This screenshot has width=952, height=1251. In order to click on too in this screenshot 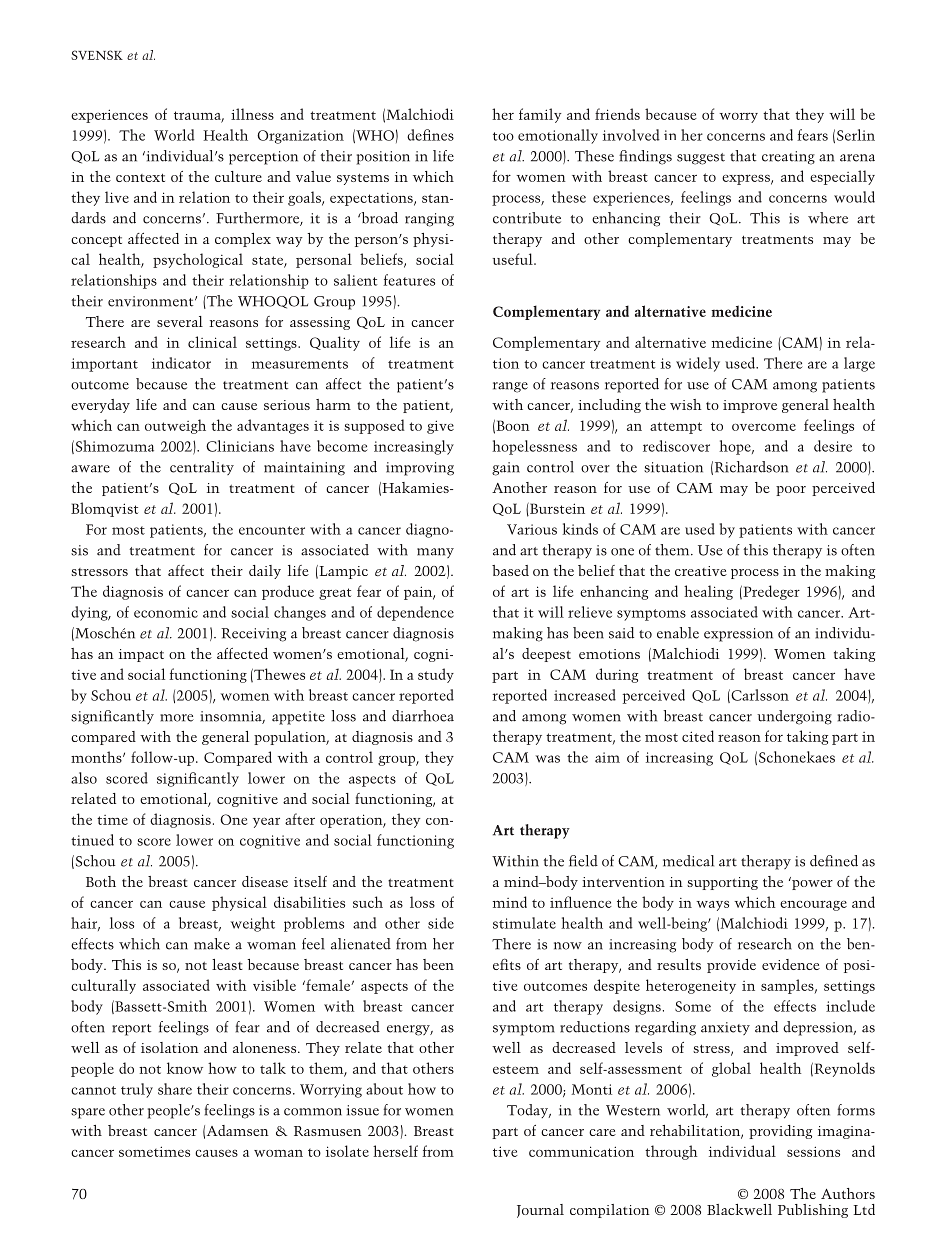, I will do `click(503, 136)`.
